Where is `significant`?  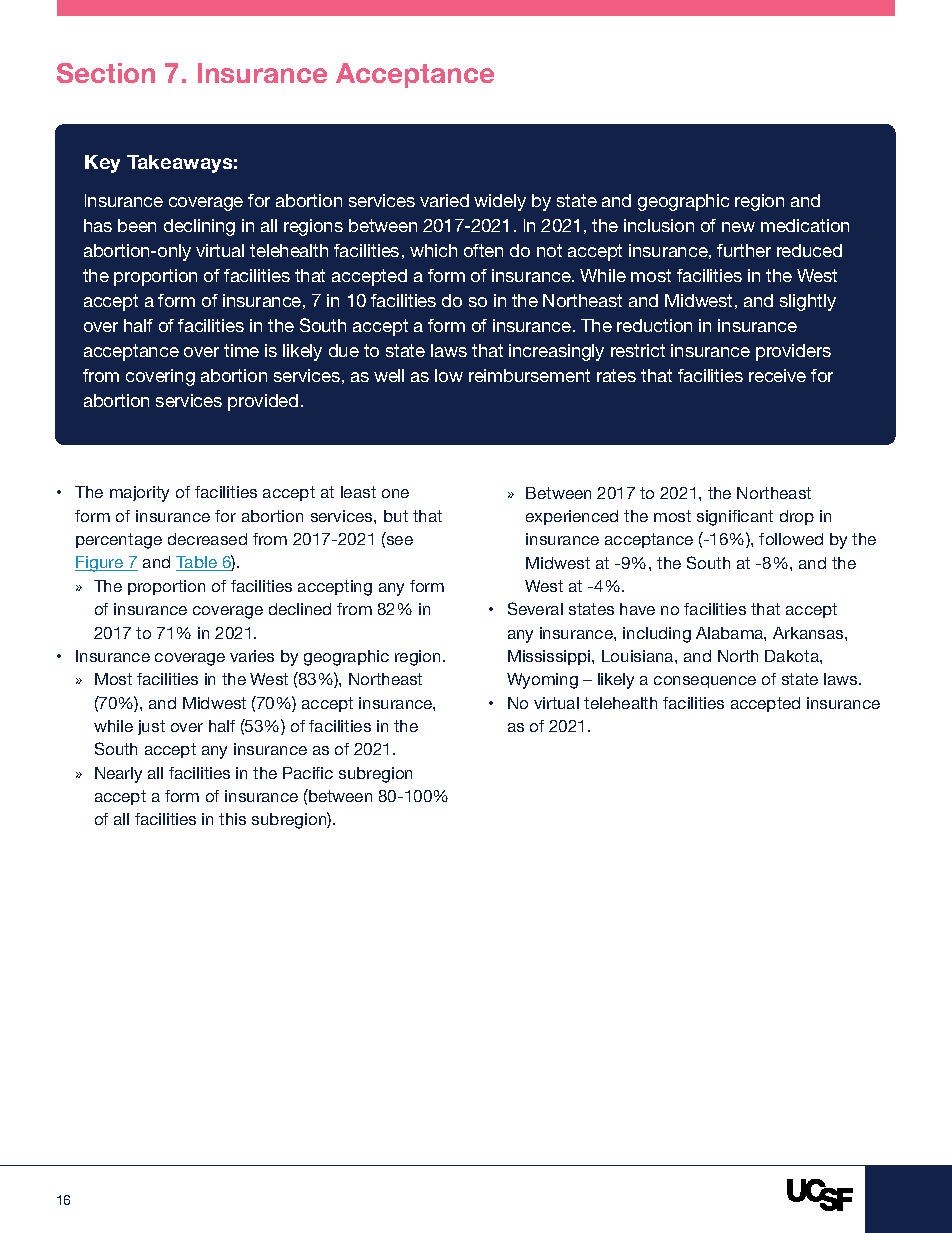
significant is located at coordinates (735, 518).
